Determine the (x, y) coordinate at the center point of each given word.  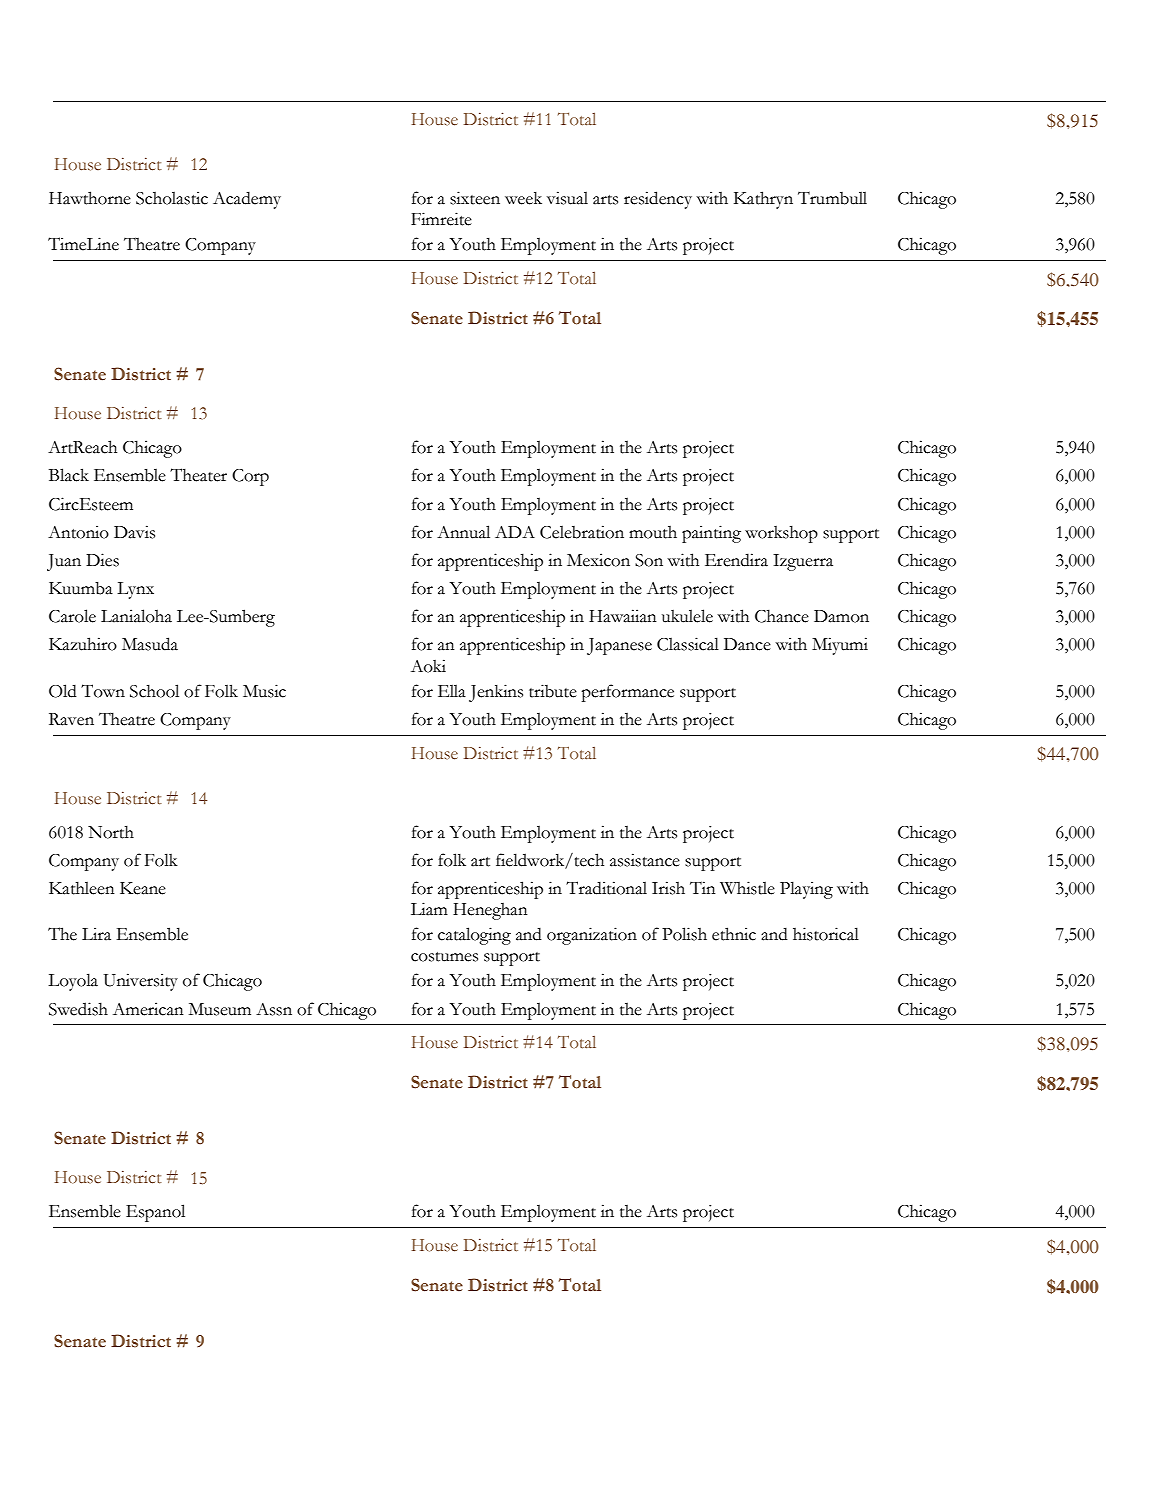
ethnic (734, 934)
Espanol (155, 1213)
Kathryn (763, 200)
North (111, 832)
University (141, 982)
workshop (781, 534)
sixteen (475, 198)
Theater (198, 475)
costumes (444, 957)
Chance (782, 616)
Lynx (135, 590)
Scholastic (172, 198)
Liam (429, 909)
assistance (645, 860)
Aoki (428, 666)
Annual (463, 532)
